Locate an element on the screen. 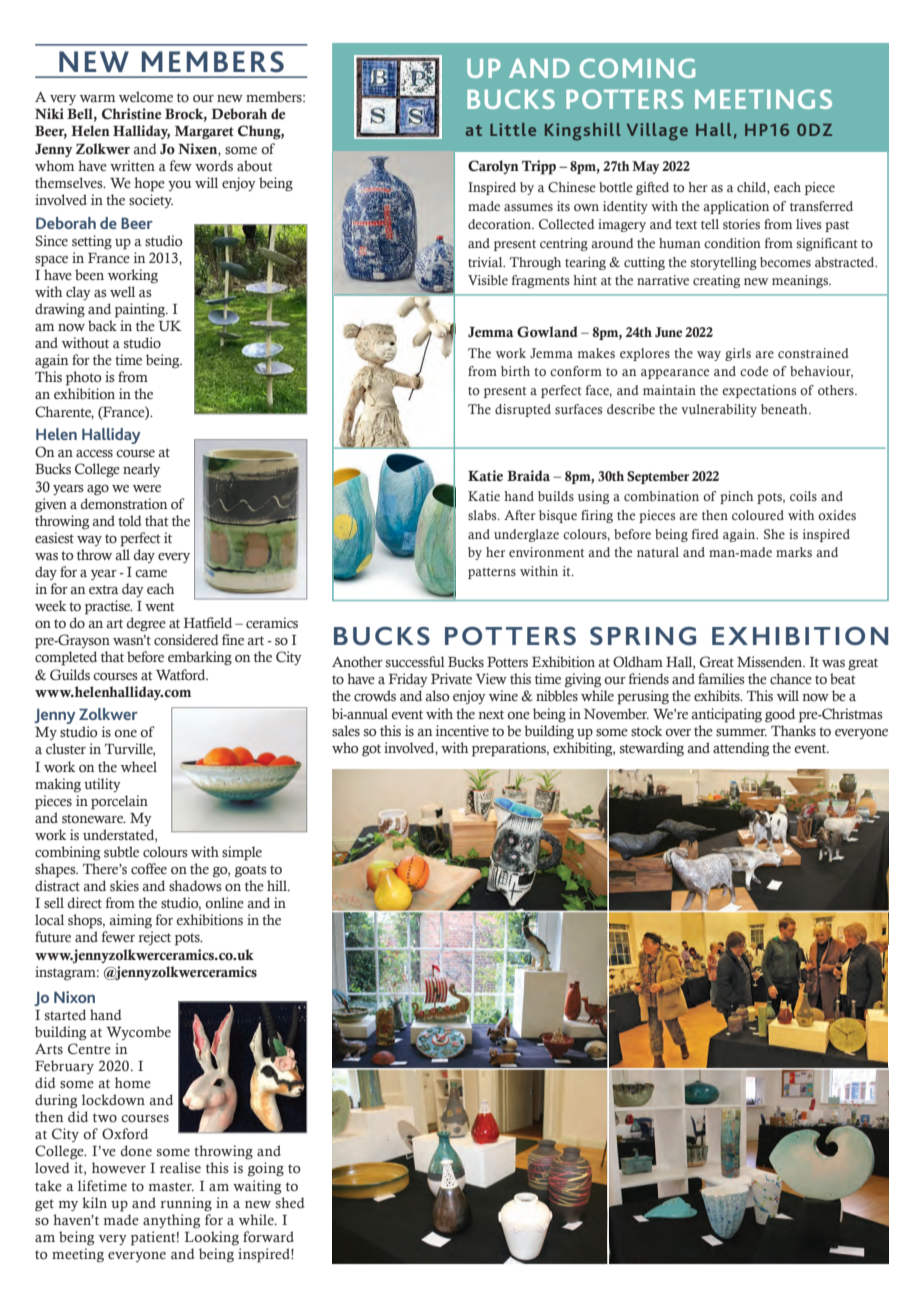 This screenshot has width=924, height=1308. nearly is located at coordinates (141, 470).
